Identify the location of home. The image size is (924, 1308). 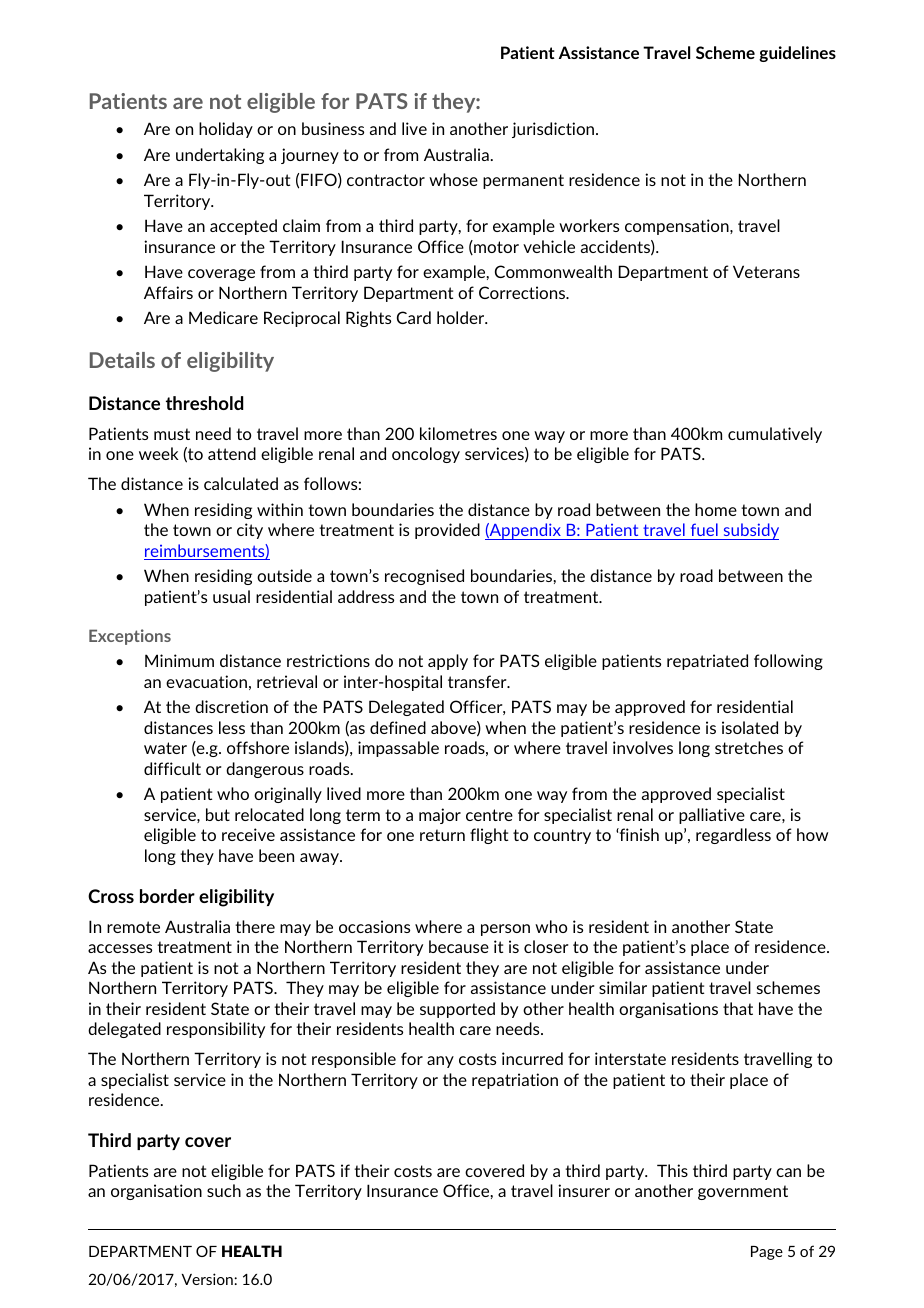
(716, 509).
